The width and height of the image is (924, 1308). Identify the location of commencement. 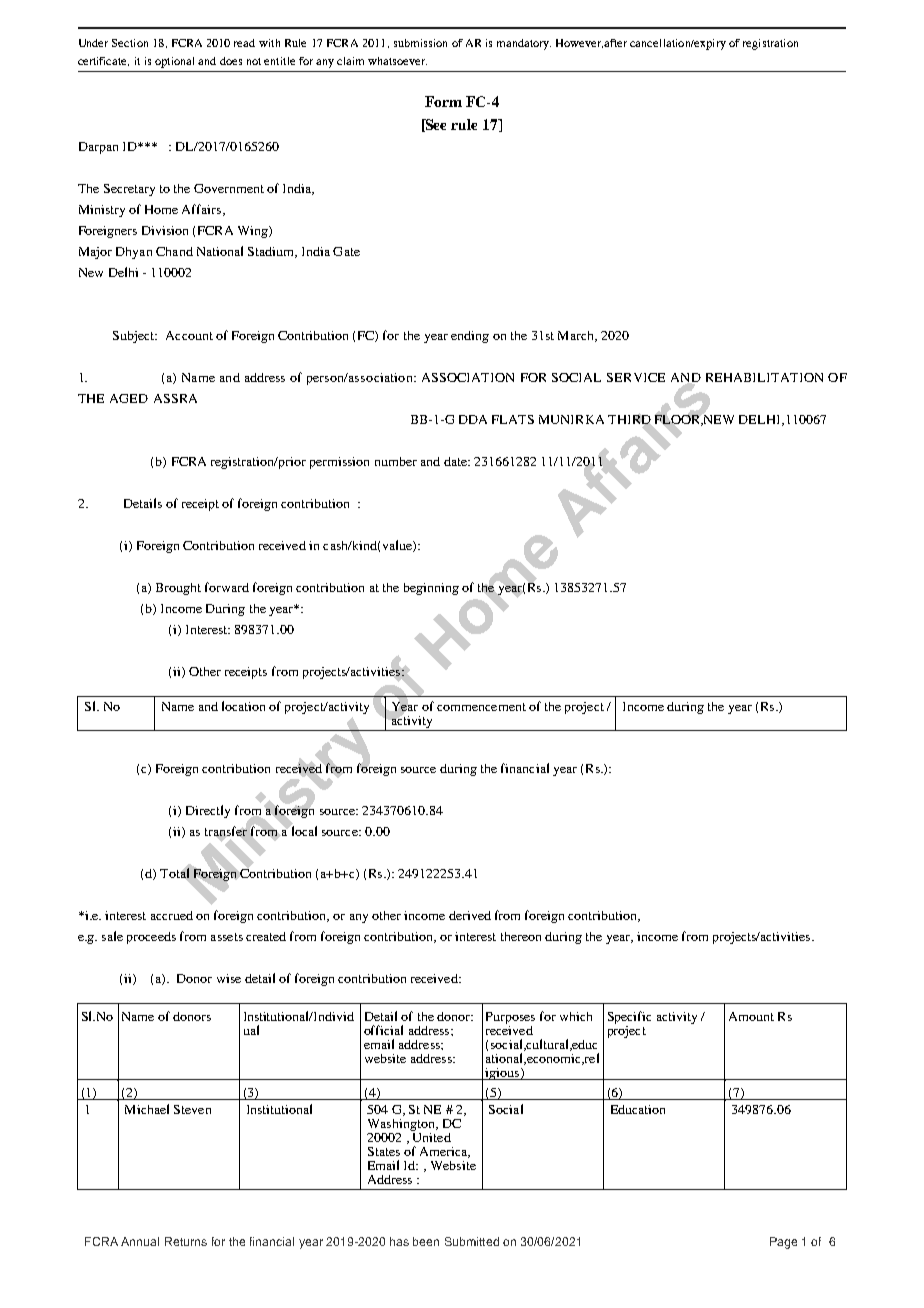
(481, 707).
